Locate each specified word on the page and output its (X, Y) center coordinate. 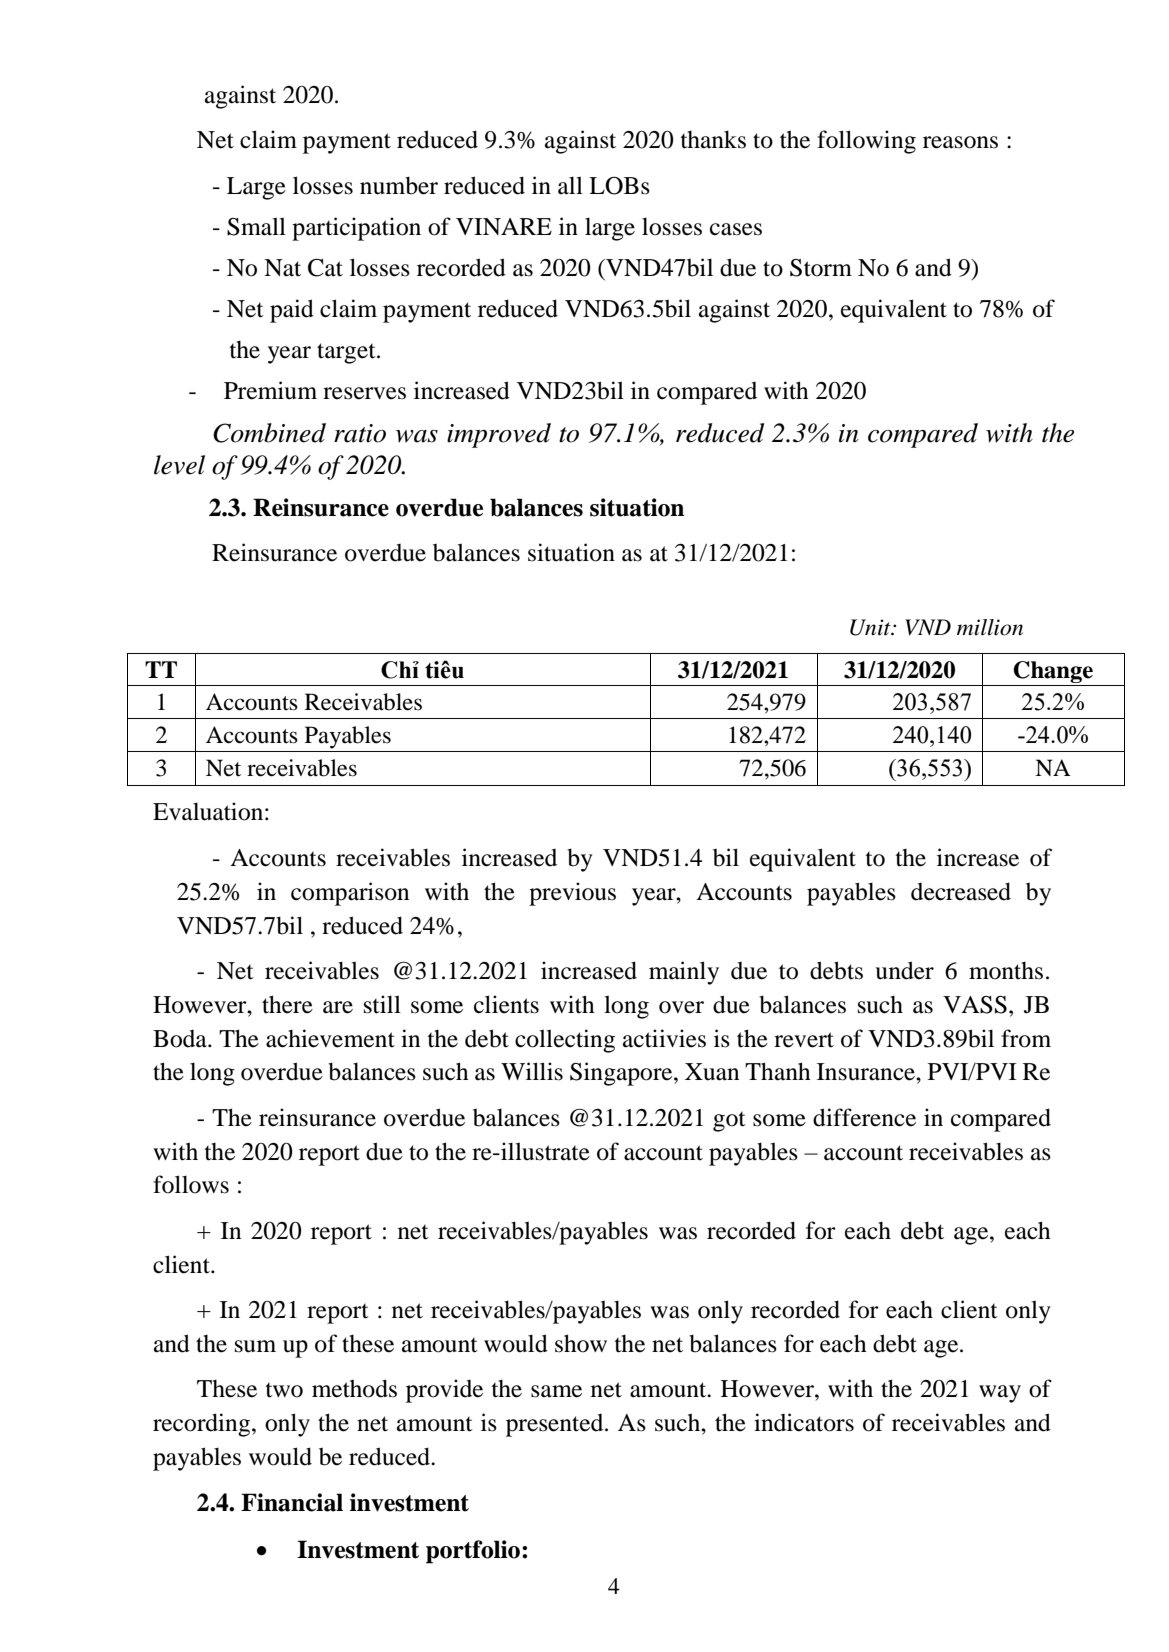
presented (556, 1425)
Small (256, 226)
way (1000, 1394)
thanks (713, 139)
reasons (960, 142)
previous (572, 894)
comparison (350, 894)
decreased (961, 891)
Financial (292, 1502)
